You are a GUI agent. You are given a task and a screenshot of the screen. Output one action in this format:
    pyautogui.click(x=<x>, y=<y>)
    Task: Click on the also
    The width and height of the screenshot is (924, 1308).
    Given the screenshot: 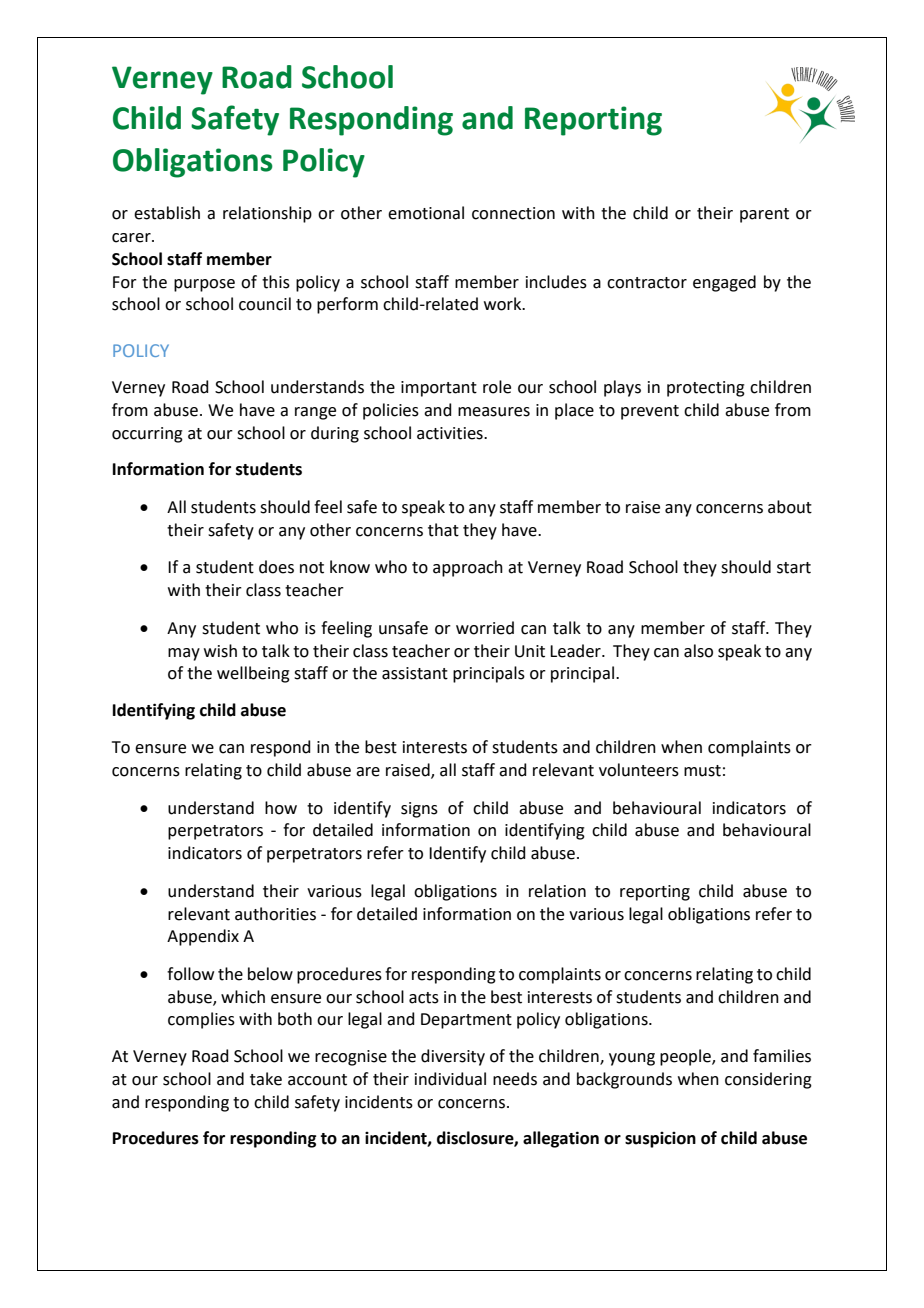 What is the action you would take?
    pyautogui.click(x=698, y=651)
